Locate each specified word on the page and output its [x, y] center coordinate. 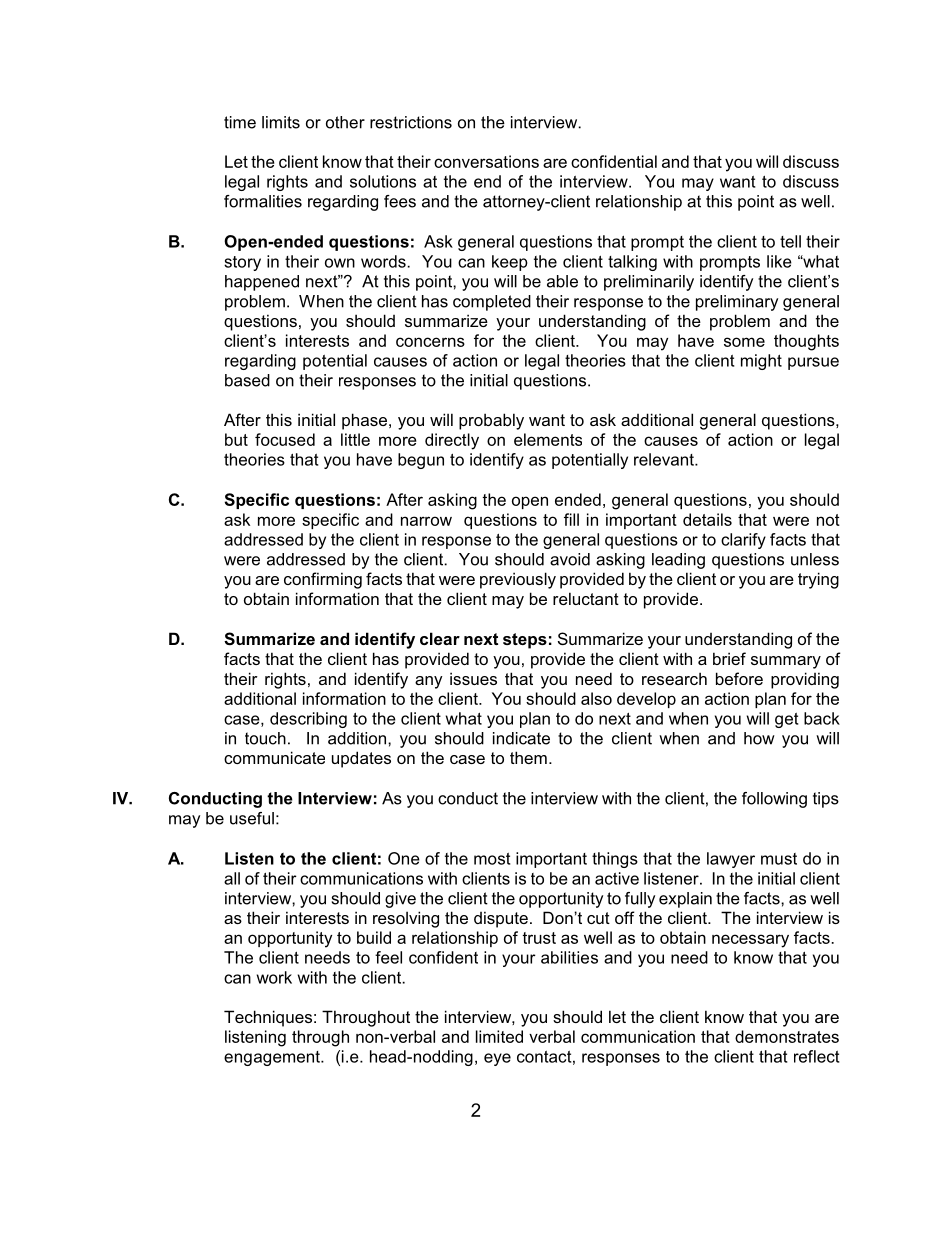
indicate [521, 738]
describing [308, 720]
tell [790, 241]
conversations [486, 161]
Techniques [268, 1018]
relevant [665, 459]
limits [281, 122]
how [759, 738]
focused [285, 439]
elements [548, 439]
